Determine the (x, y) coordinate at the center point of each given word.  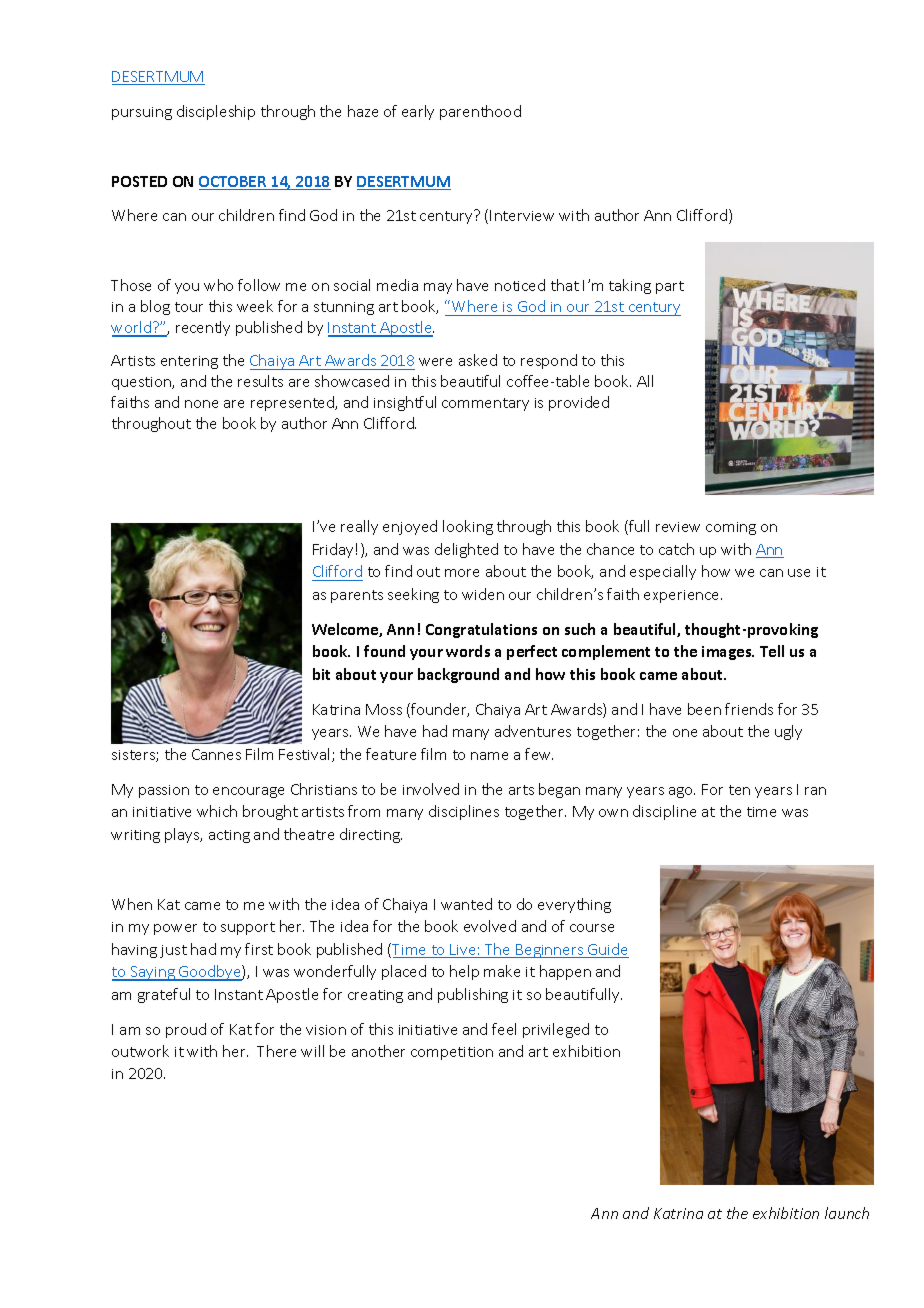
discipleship (216, 112)
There (276, 1051)
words (468, 651)
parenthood (480, 112)
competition (452, 1053)
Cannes (216, 754)
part (670, 287)
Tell (772, 651)
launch (847, 1213)
